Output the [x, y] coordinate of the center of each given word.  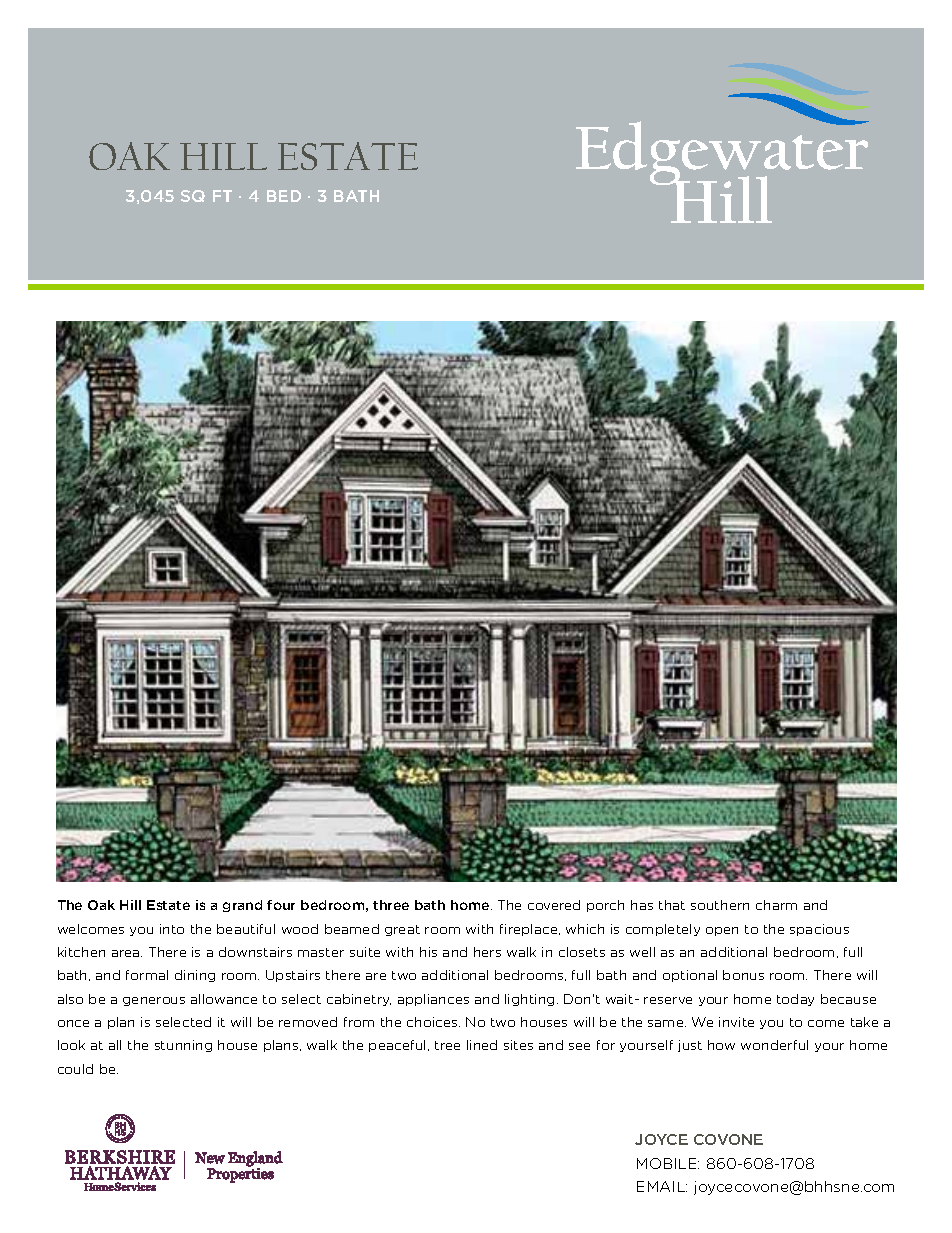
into [172, 929]
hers [487, 952]
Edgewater [722, 153]
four [281, 905]
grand [242, 906]
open [722, 931]
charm [776, 905]
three [391, 905]
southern [720, 905]
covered [554, 905]
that [672, 905]
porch [605, 906]
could [75, 1069]
